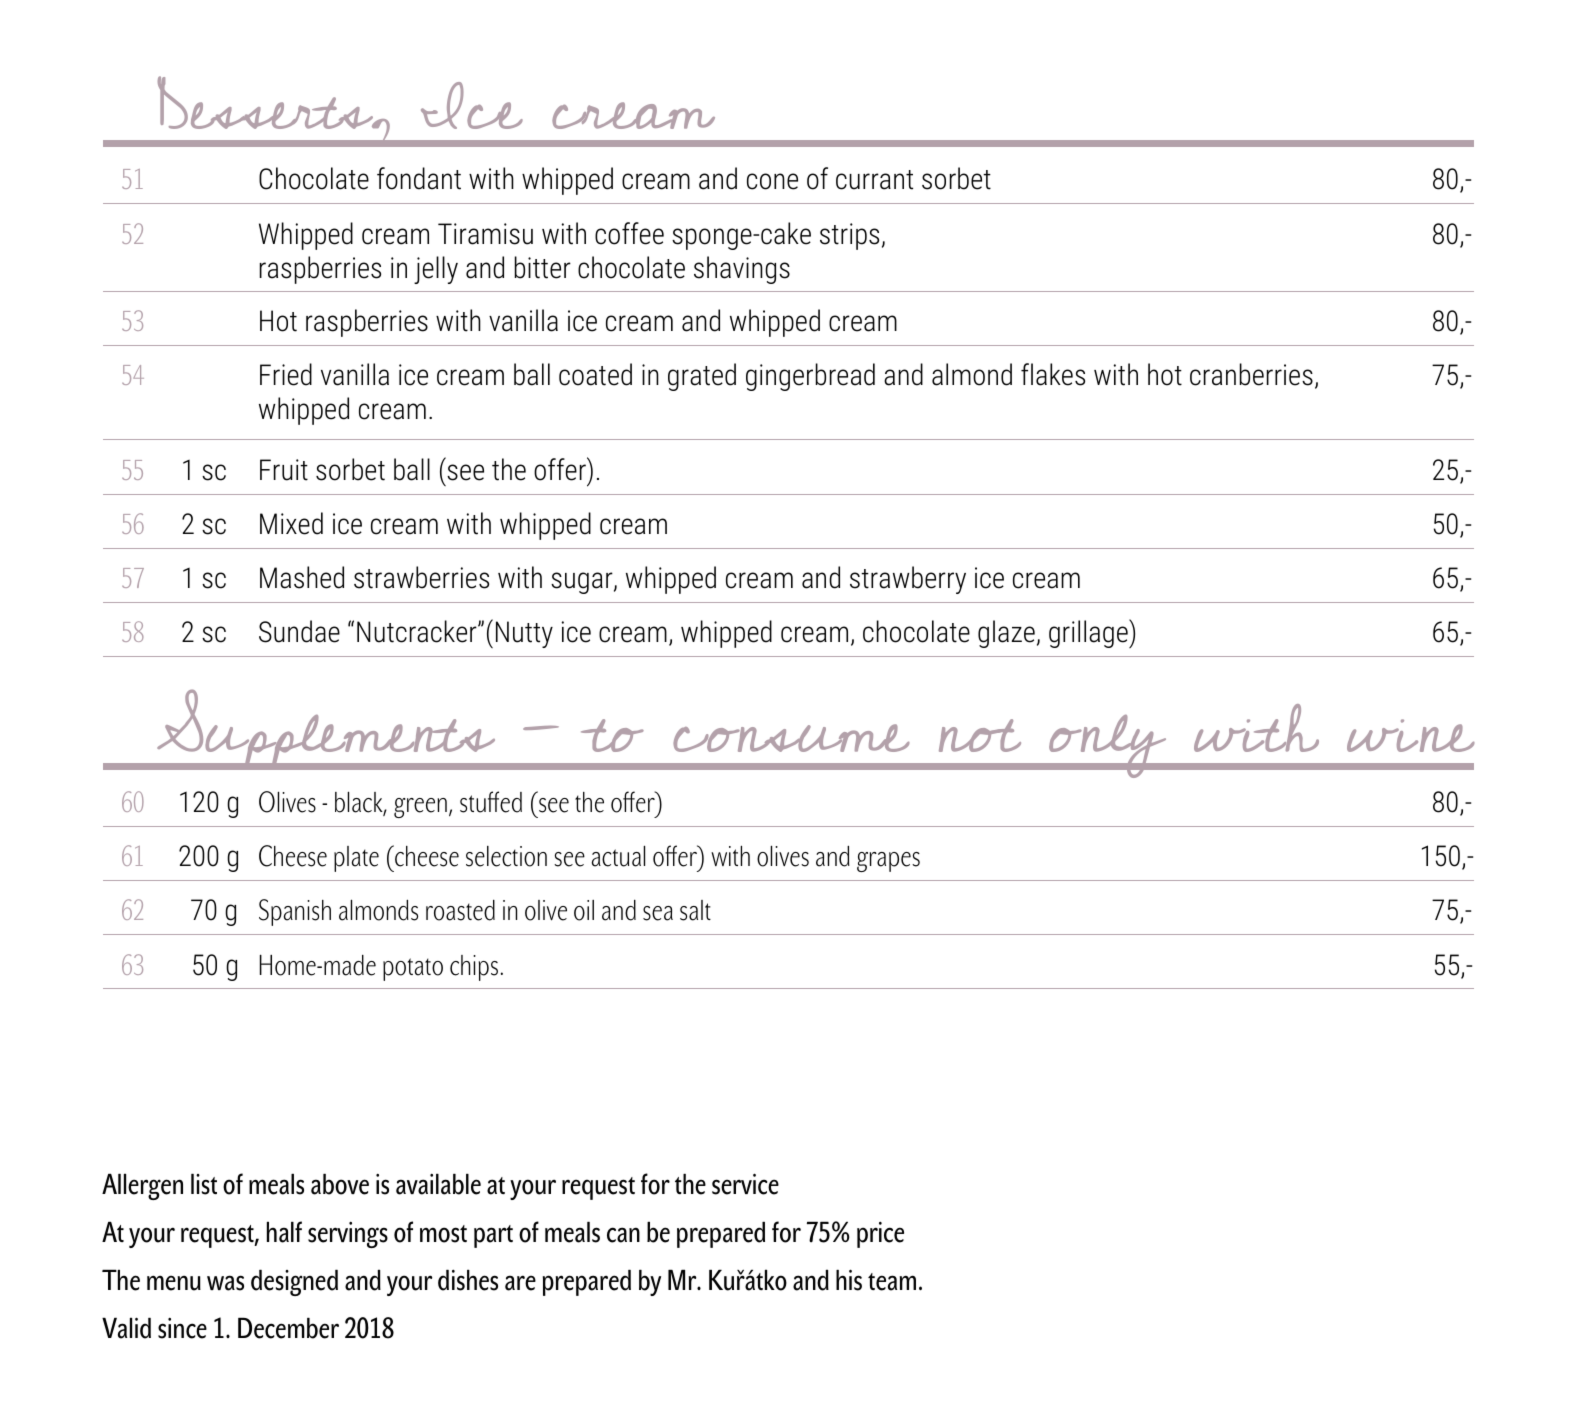 This page has height=1420, width=1578. What do you see at coordinates (908, 580) in the page?
I see `strawberry` at bounding box center [908, 580].
